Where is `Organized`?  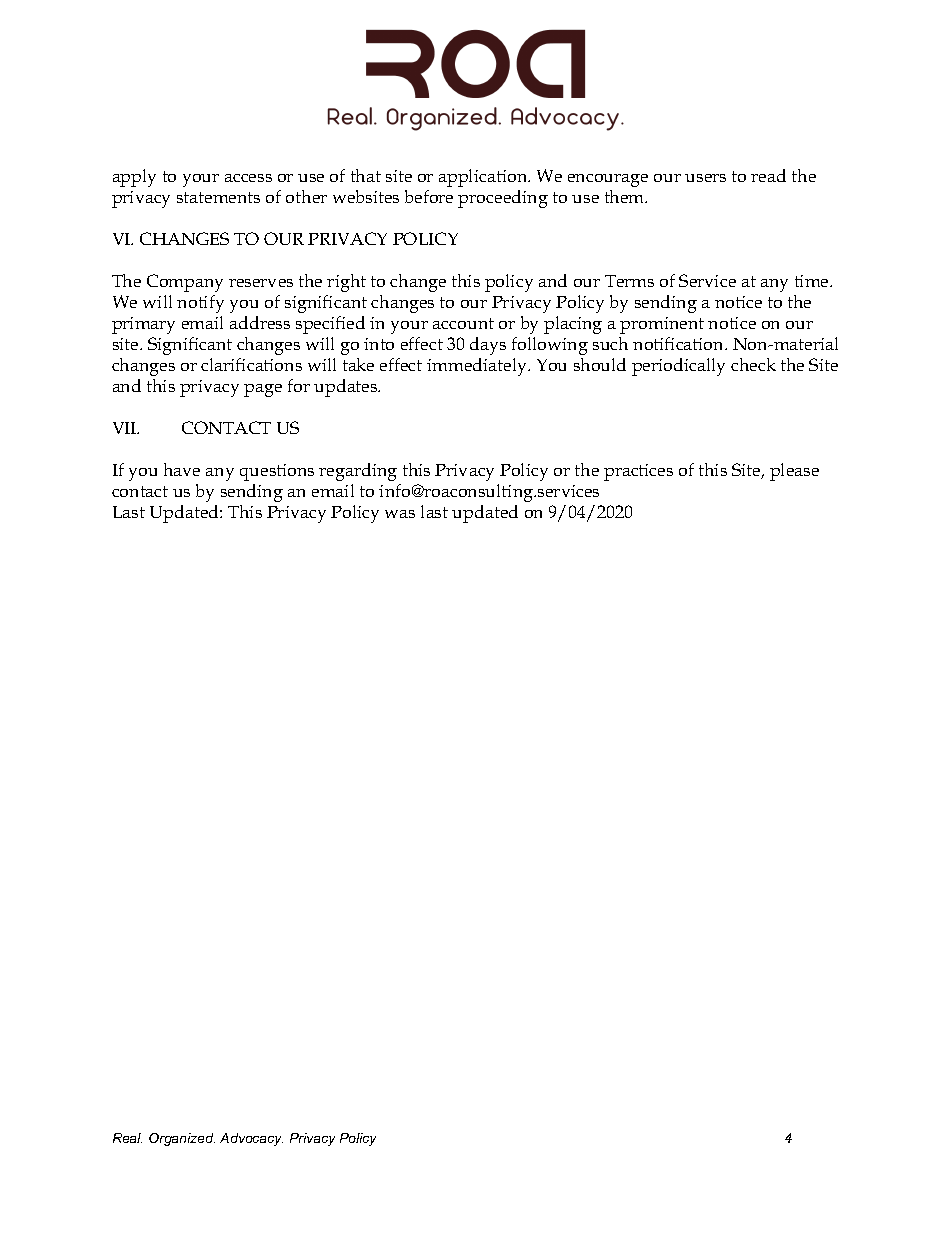 Organized is located at coordinates (182, 1139).
